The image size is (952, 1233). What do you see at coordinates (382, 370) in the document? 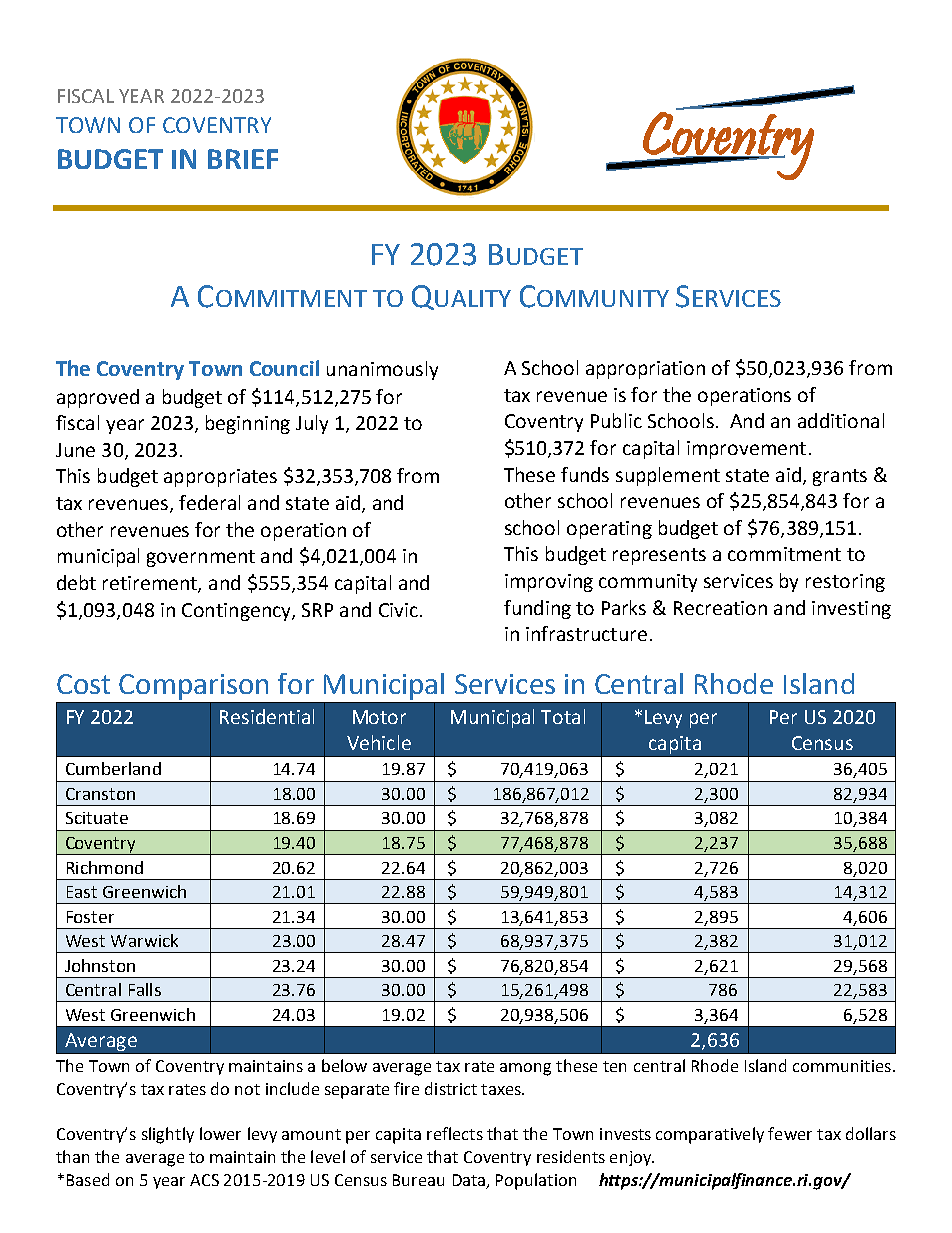
I see `unanimously` at bounding box center [382, 370].
